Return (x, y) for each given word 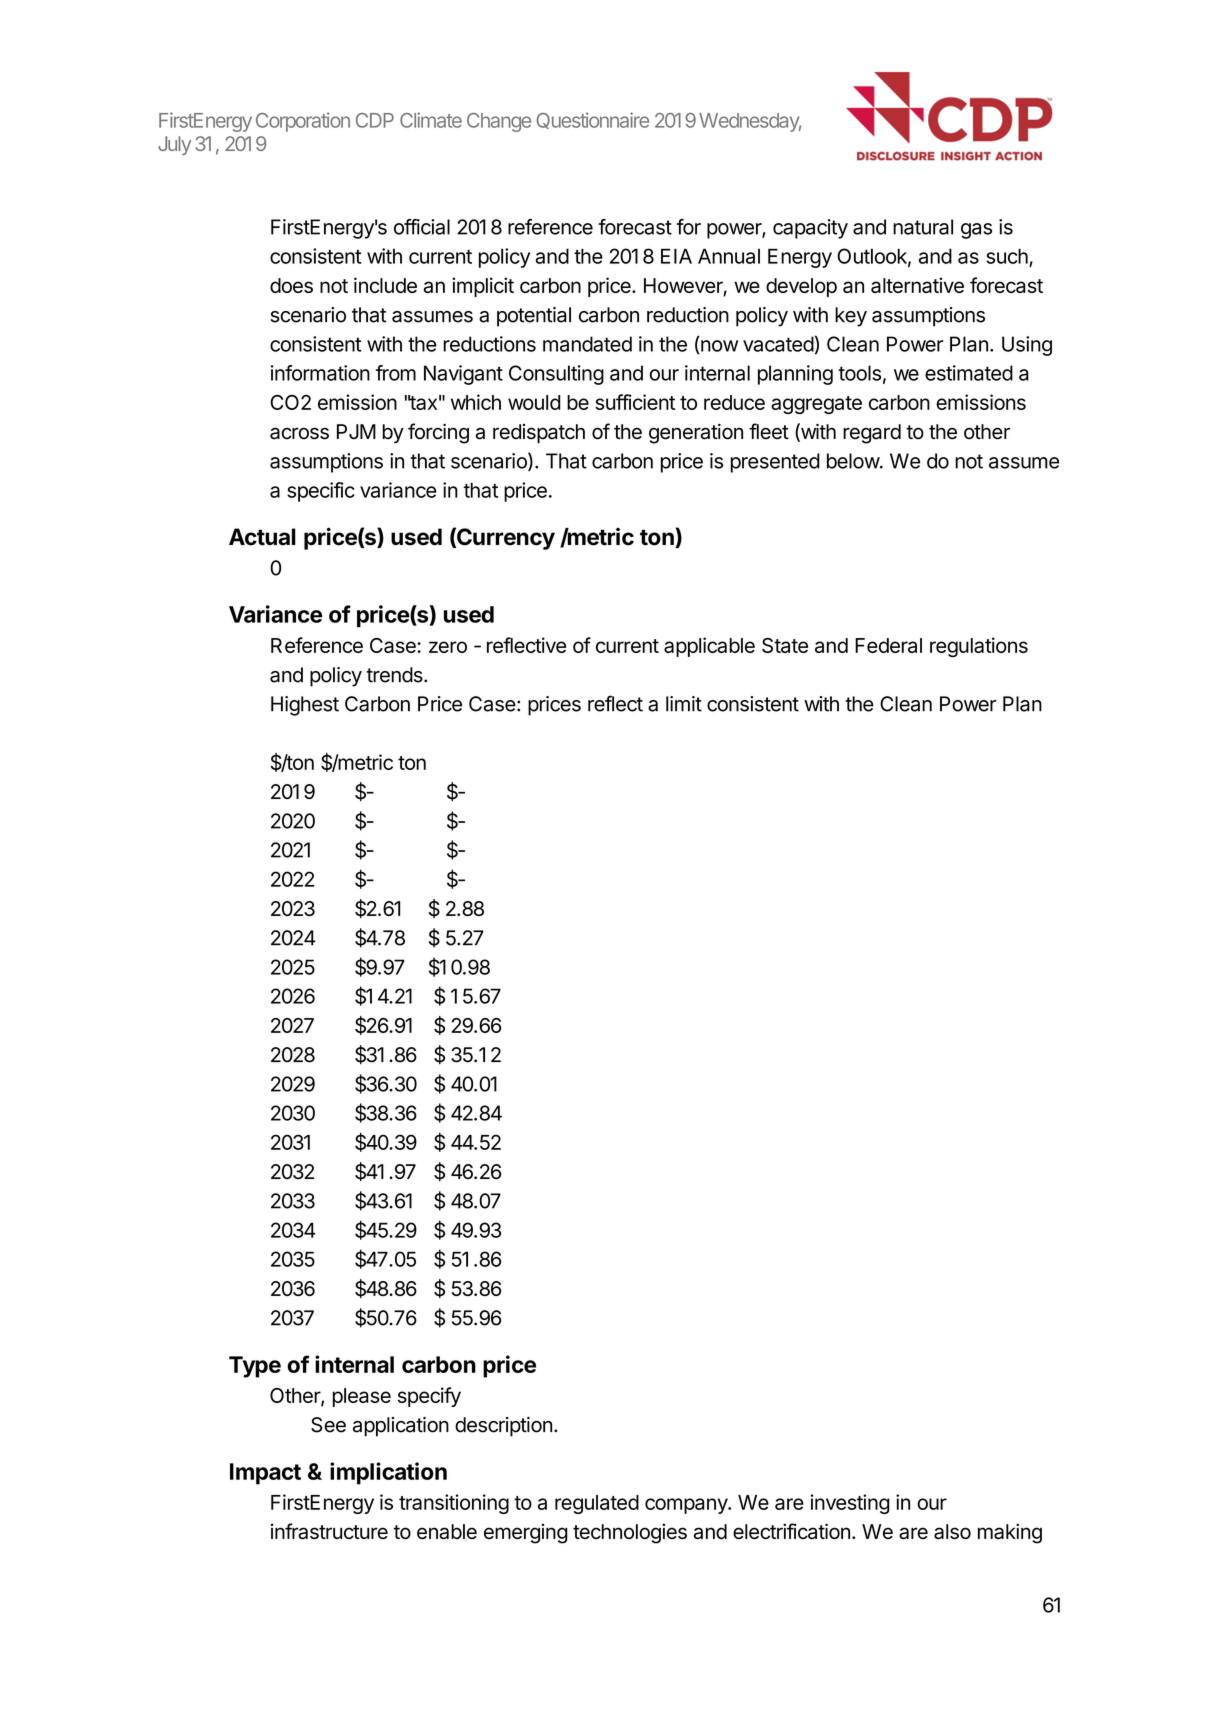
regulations (979, 647)
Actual (262, 537)
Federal (888, 645)
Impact (265, 1474)
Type (255, 1367)
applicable (709, 647)
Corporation (303, 122)
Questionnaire (592, 120)
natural (923, 227)
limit (684, 704)
